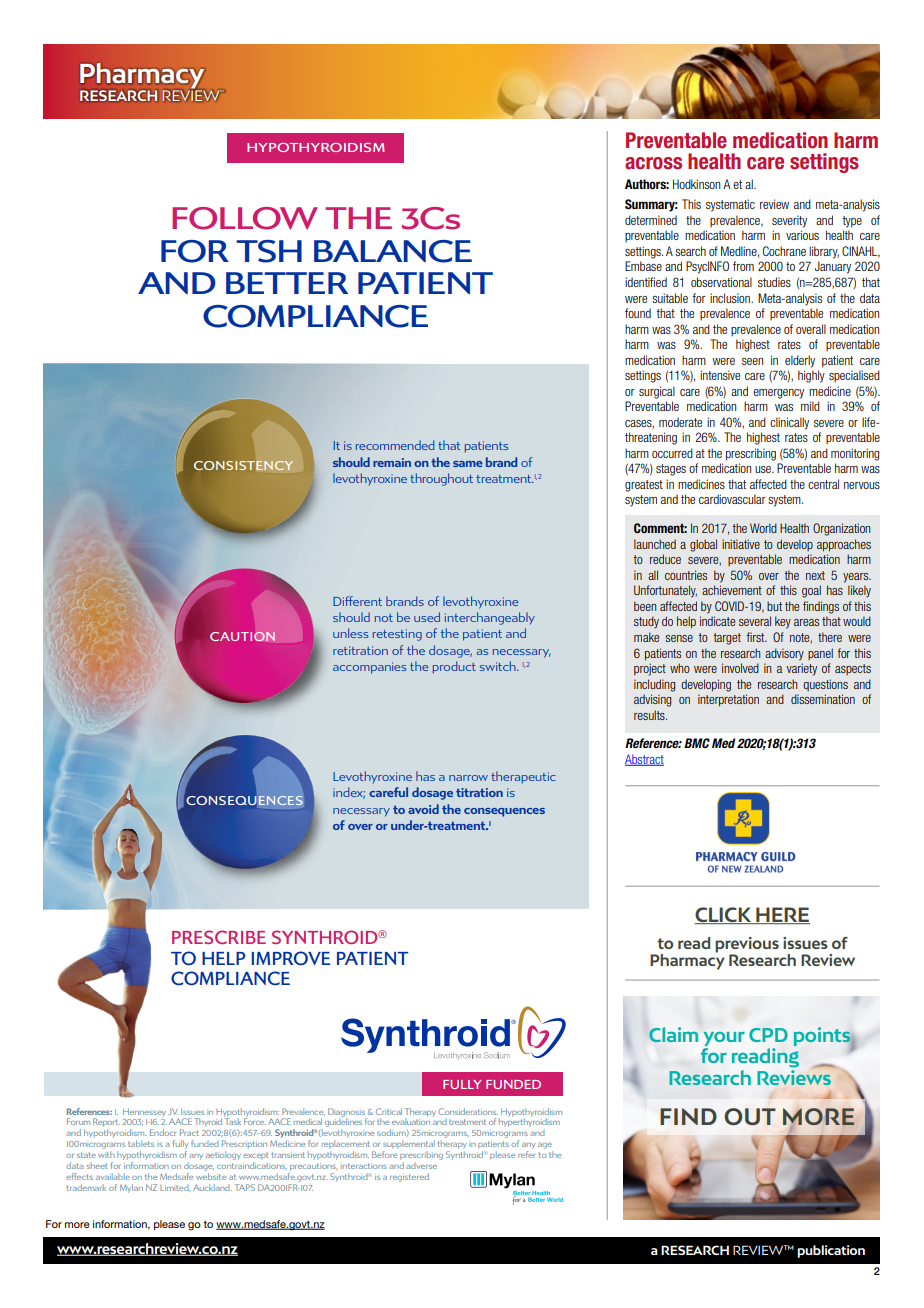  Describe the element at coordinates (789, 221) in the screenshot. I see `severity` at that location.
